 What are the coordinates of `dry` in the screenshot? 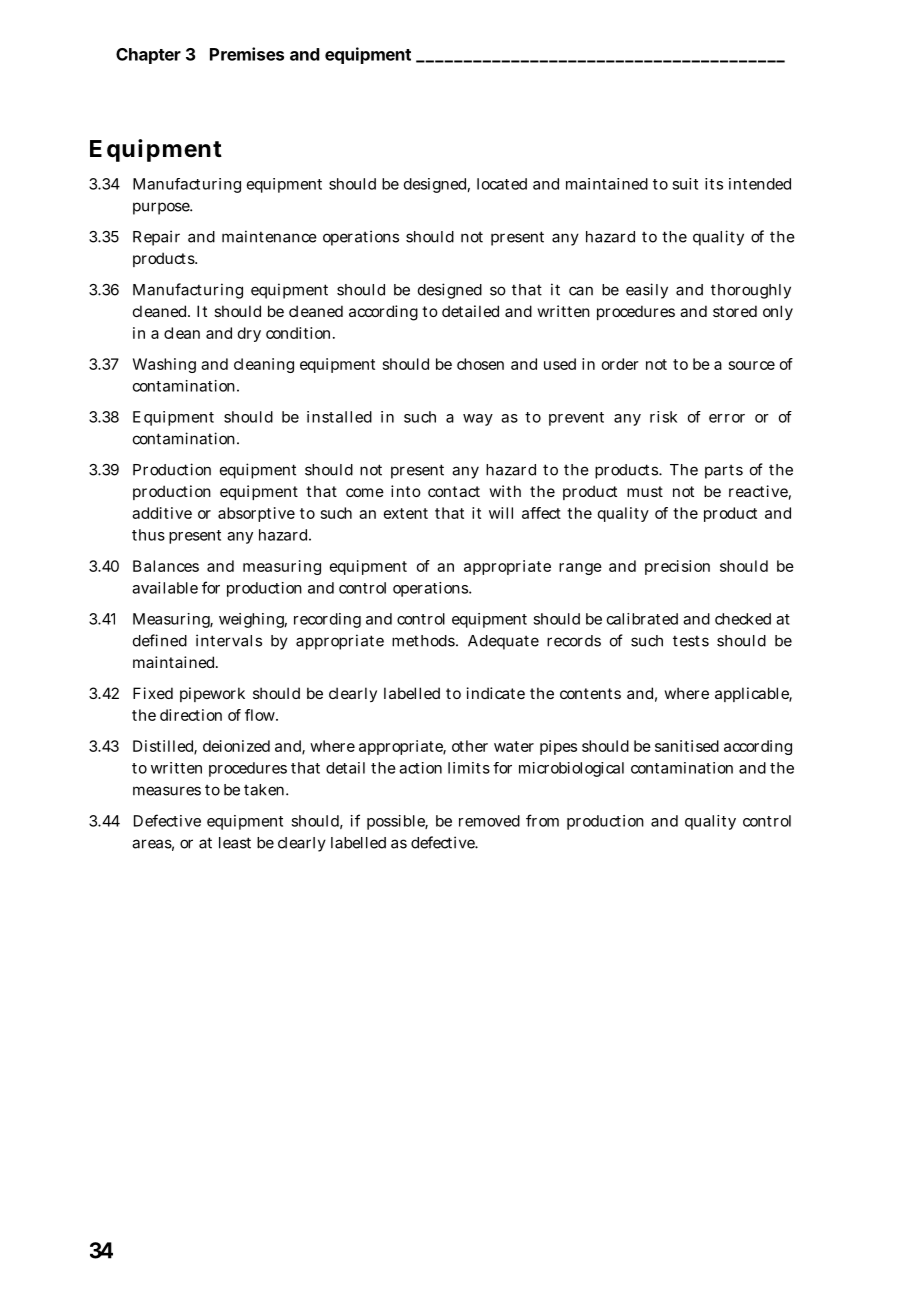 It's located at (249, 334).
